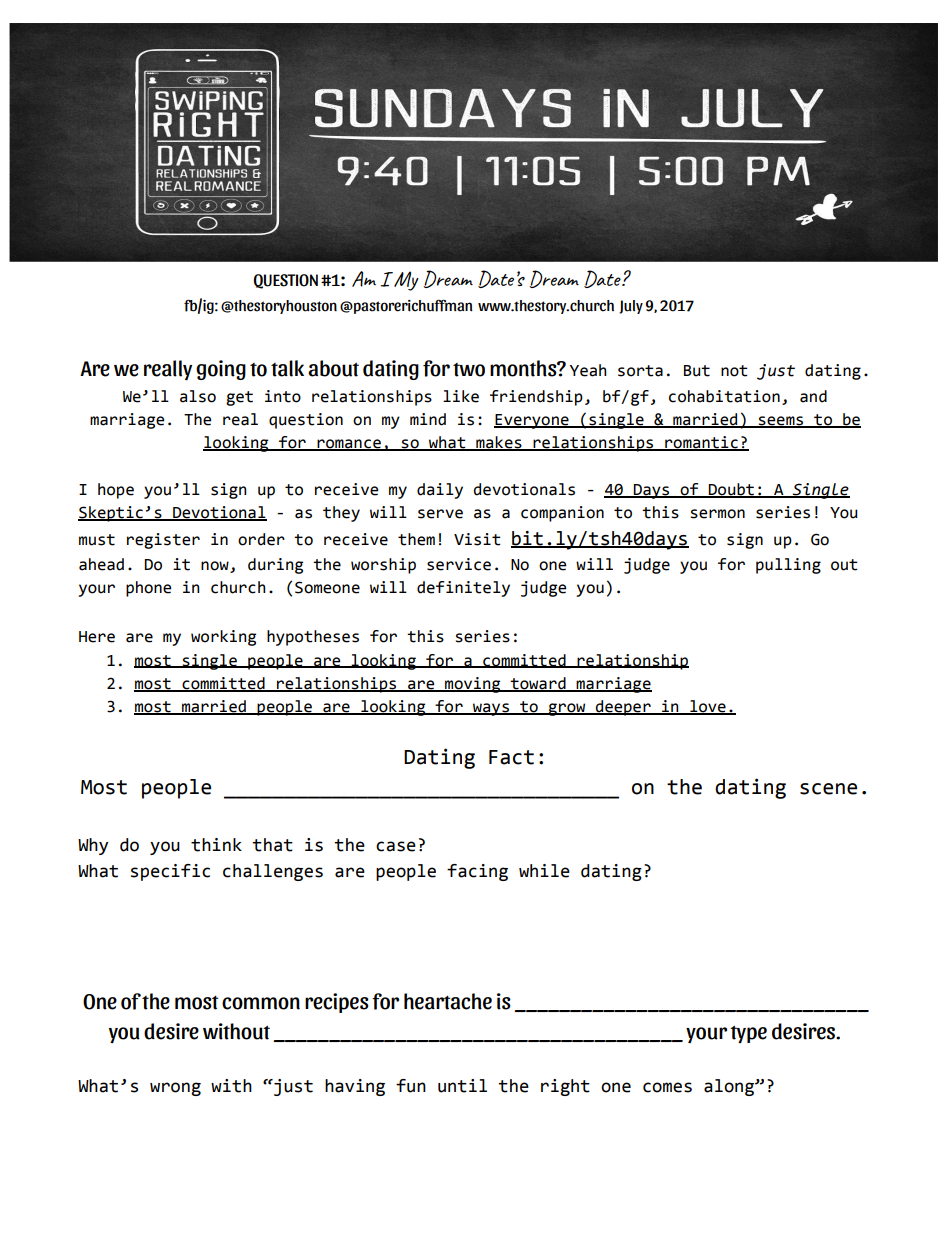 This document has width=952, height=1233. I want to click on not, so click(734, 371).
